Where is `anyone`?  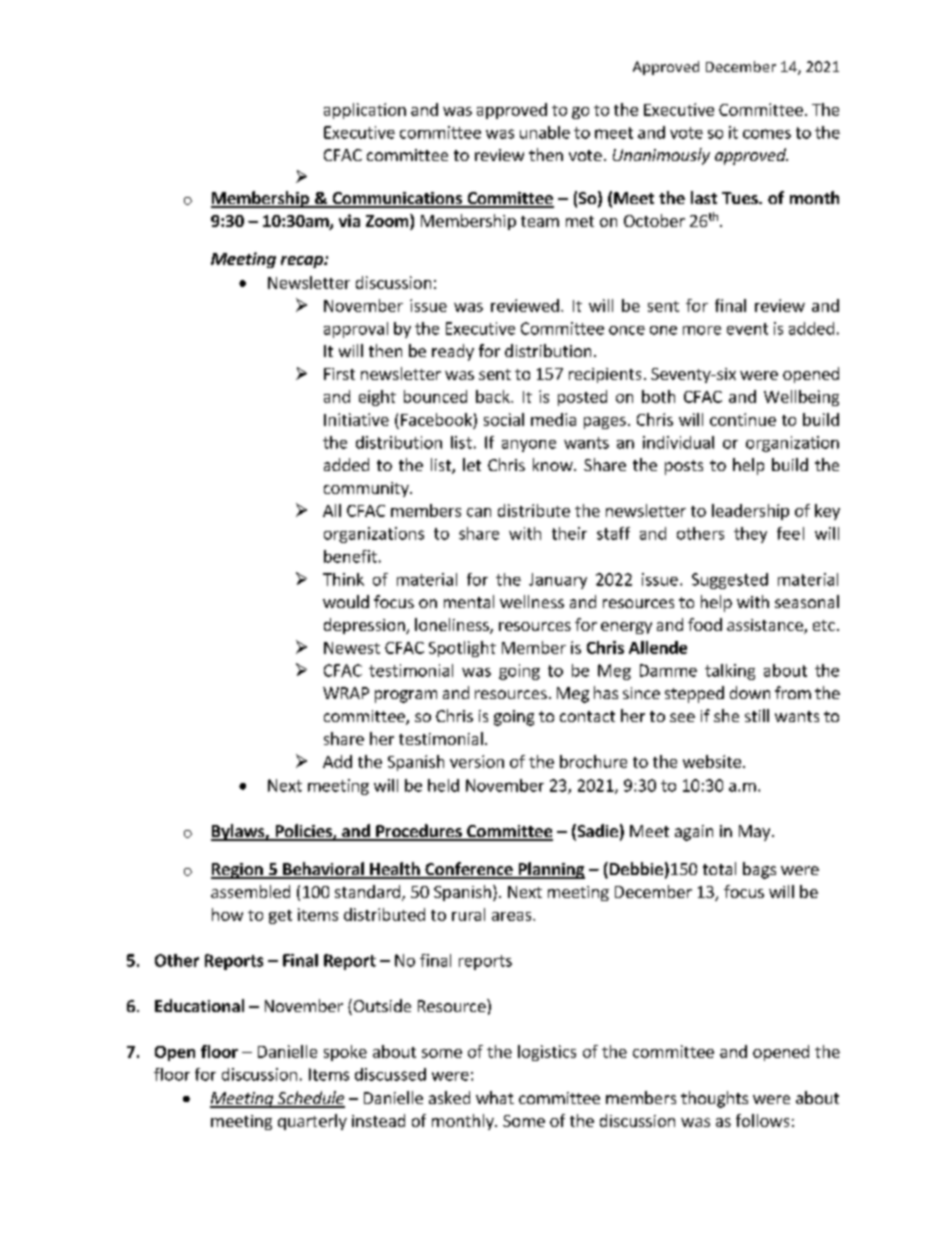
anyone is located at coordinates (529, 446).
